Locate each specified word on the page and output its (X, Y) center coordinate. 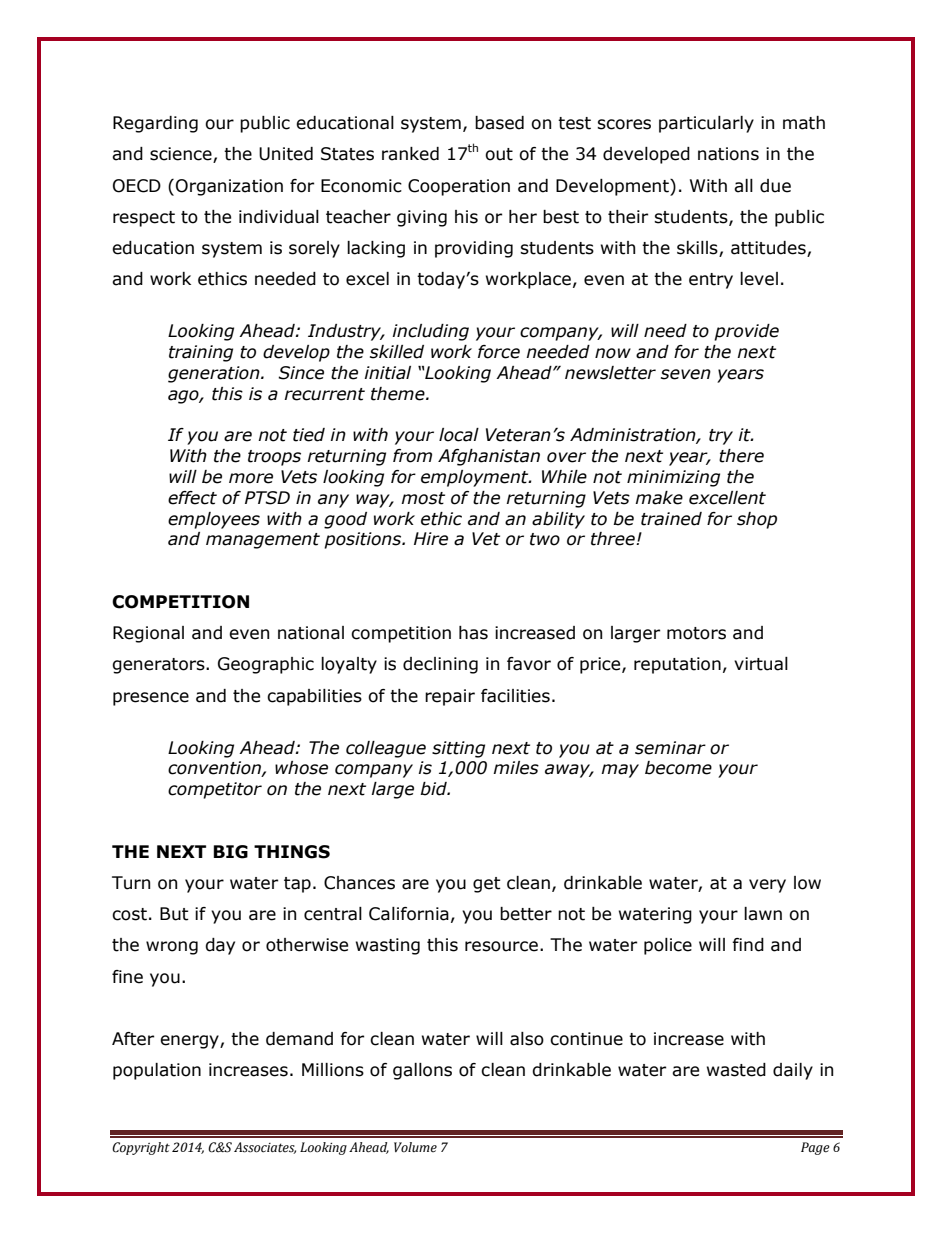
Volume (415, 1147)
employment (476, 478)
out (499, 154)
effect (192, 498)
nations (728, 154)
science (182, 155)
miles (516, 768)
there (741, 456)
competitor (215, 790)
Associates (265, 1148)
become (678, 768)
